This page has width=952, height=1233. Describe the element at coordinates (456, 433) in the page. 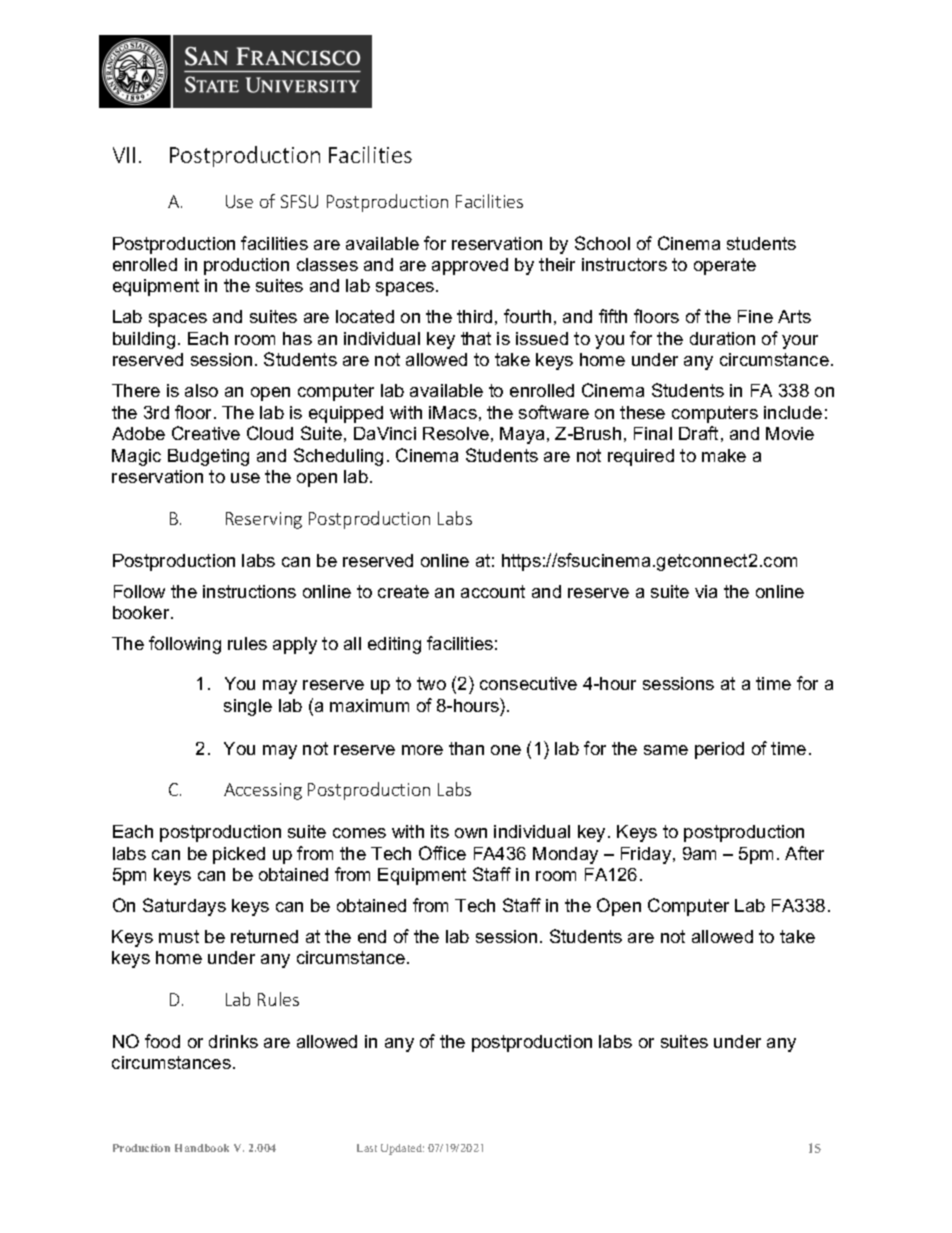

I see `Resolve` at that location.
